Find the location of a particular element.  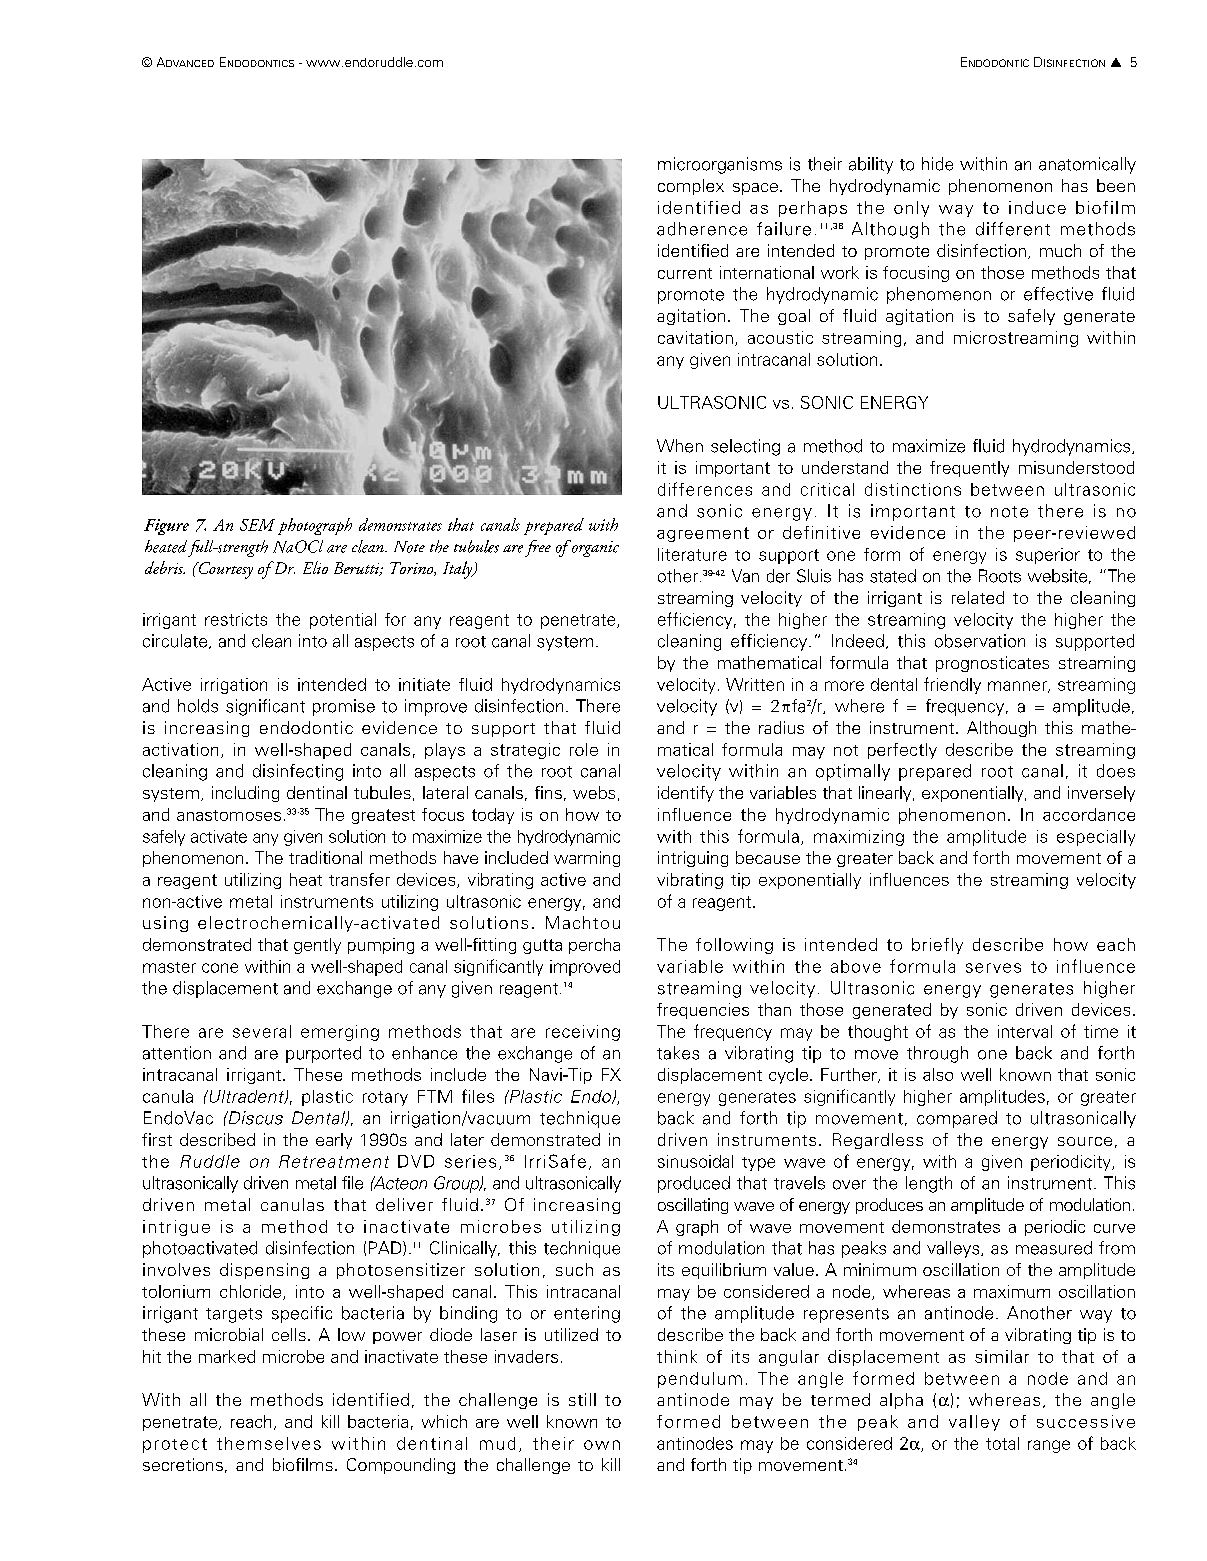

including is located at coordinates (245, 794).
